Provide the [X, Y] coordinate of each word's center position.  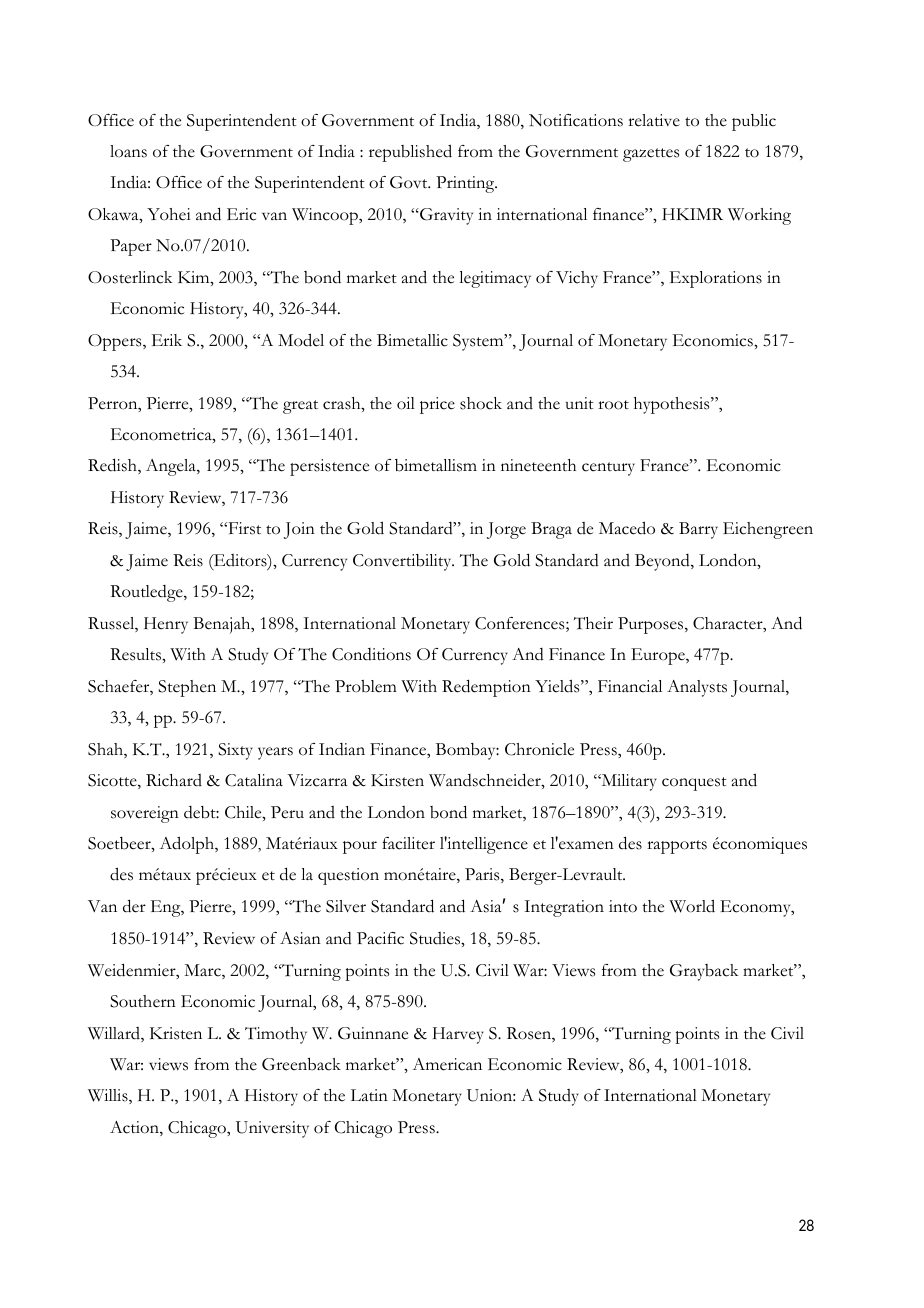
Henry [166, 625]
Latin [369, 1095]
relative [654, 120]
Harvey [458, 1035]
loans [128, 151]
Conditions [371, 654]
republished [410, 153]
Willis [109, 1096]
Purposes [652, 625]
